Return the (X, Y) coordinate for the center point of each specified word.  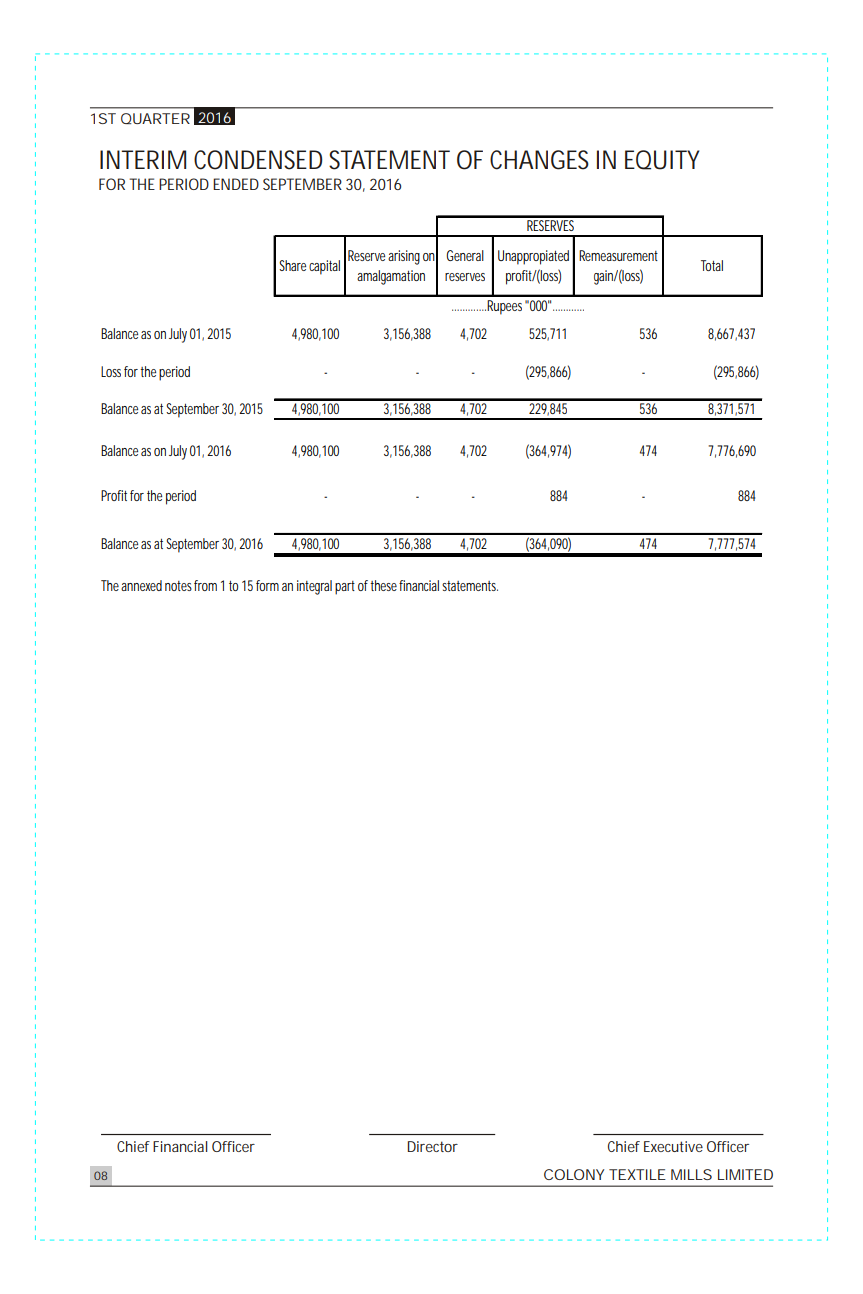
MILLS (691, 1174)
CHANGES (539, 160)
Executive (673, 1146)
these (383, 585)
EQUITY (662, 160)
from (205, 585)
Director (433, 1146)
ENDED (236, 184)
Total (712, 265)
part (345, 588)
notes (178, 586)
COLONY (574, 1174)
